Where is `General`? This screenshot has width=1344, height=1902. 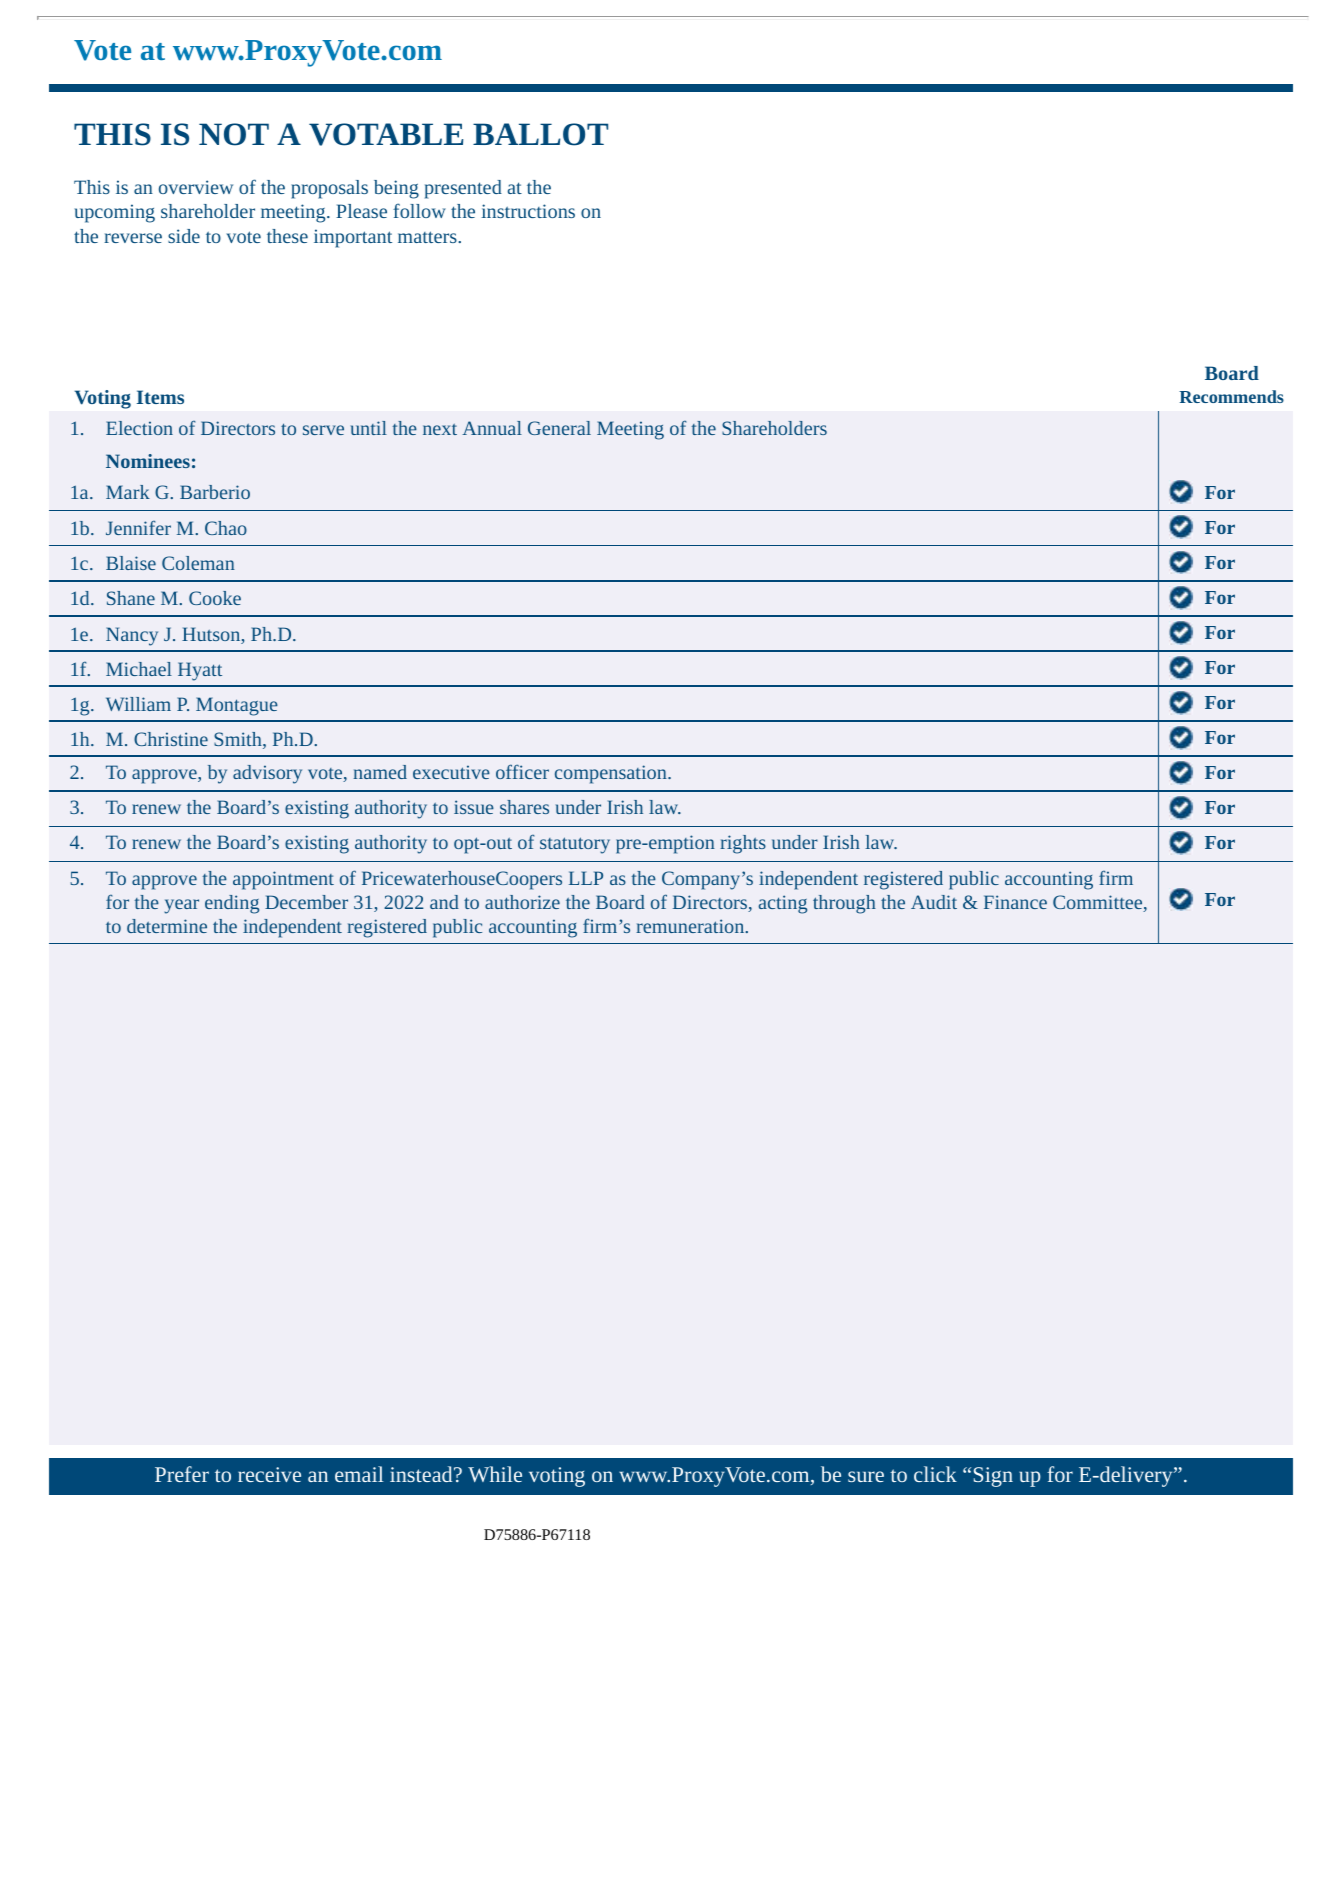
General is located at coordinates (559, 428).
